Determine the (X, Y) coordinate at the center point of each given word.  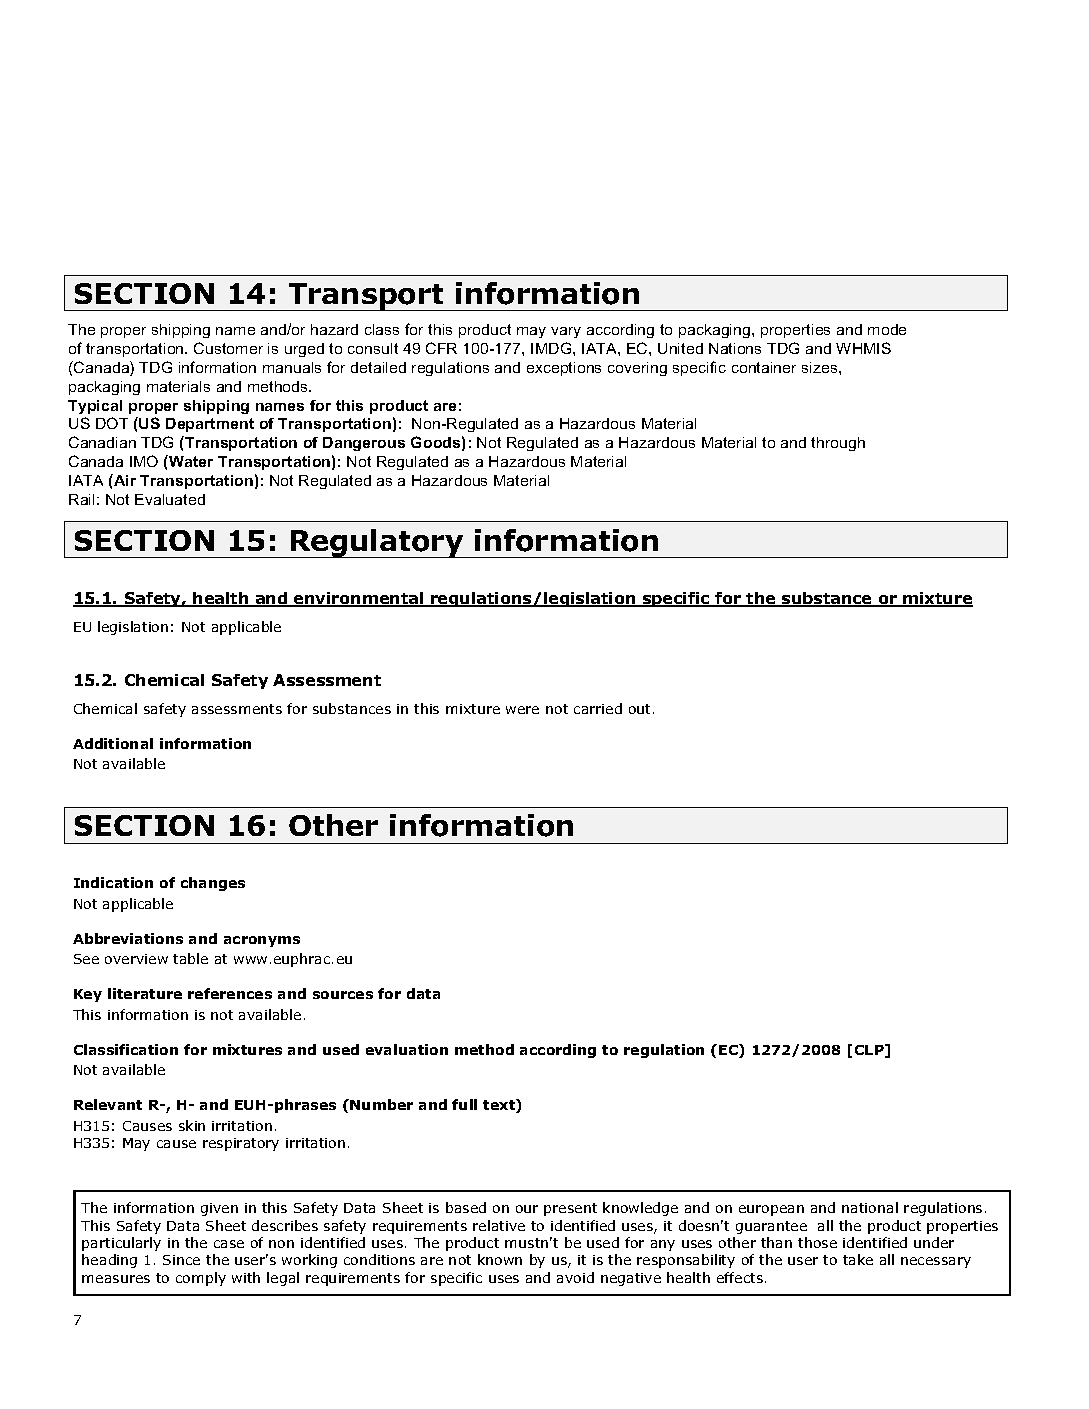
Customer (228, 348)
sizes (821, 367)
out (639, 709)
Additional (113, 743)
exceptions (564, 369)
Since (181, 1260)
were (522, 710)
